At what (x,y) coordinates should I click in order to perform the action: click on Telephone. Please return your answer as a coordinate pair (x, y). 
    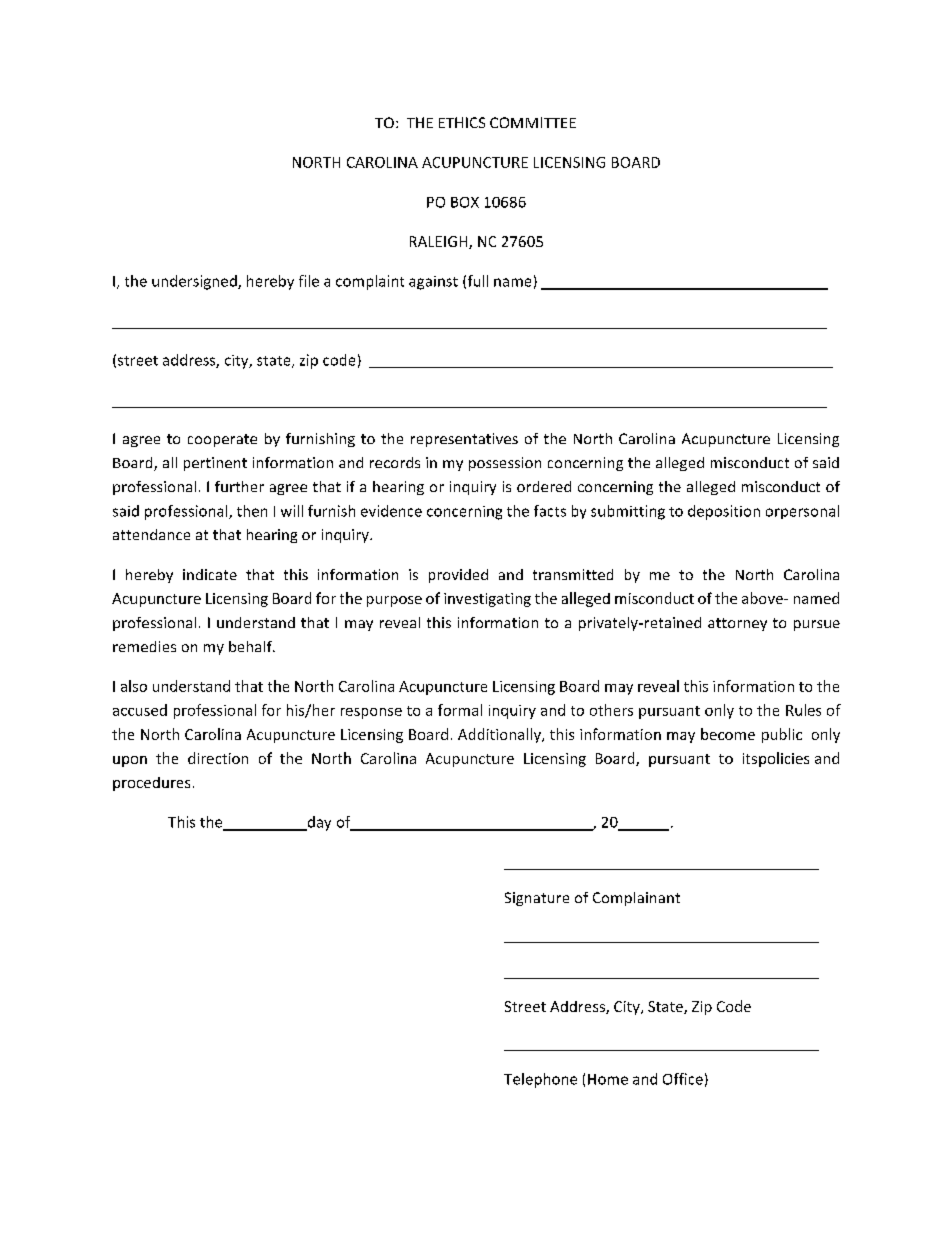
    Looking at the image, I should click on (540, 1080).
